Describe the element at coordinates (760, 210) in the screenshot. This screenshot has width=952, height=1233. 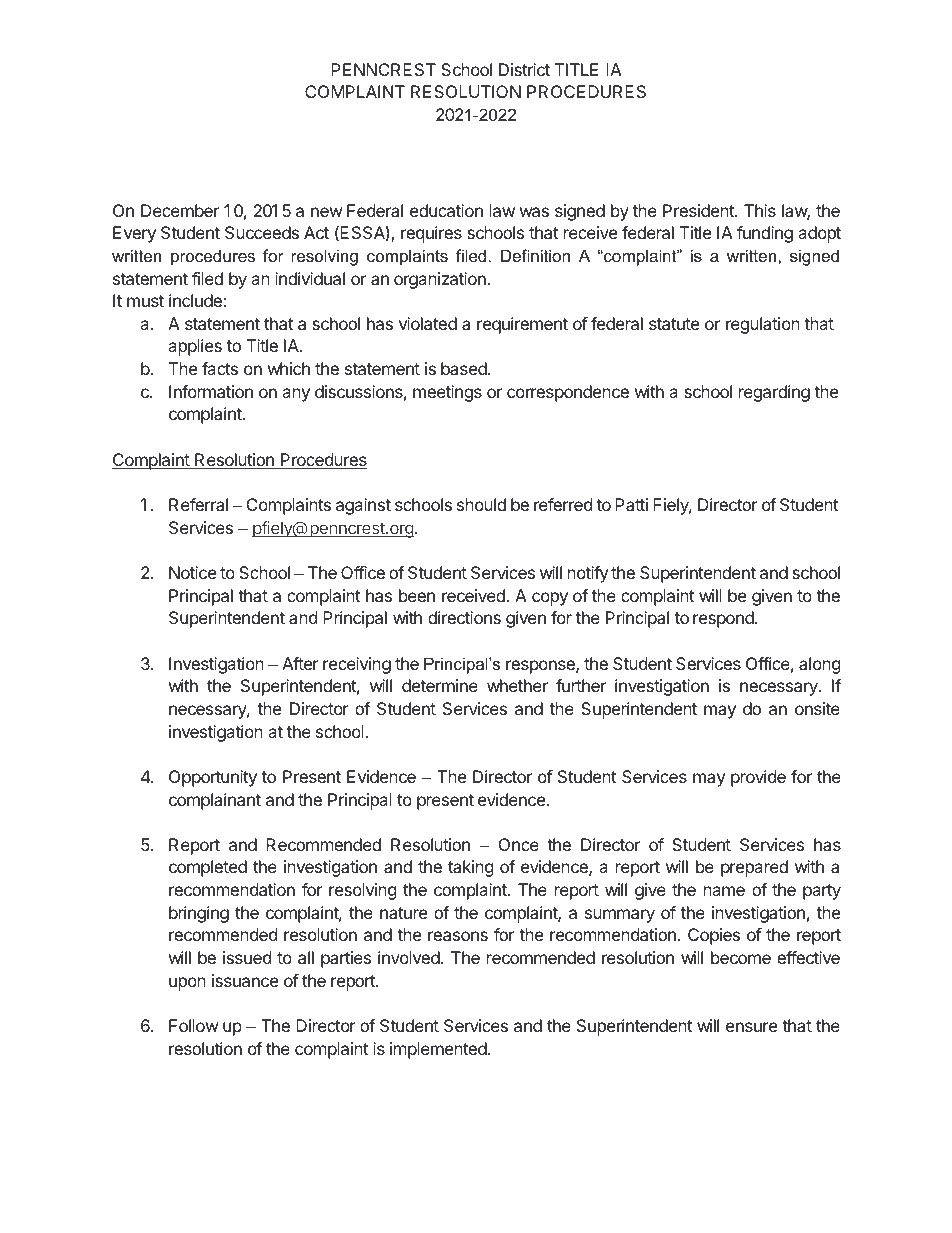
I see `This` at that location.
